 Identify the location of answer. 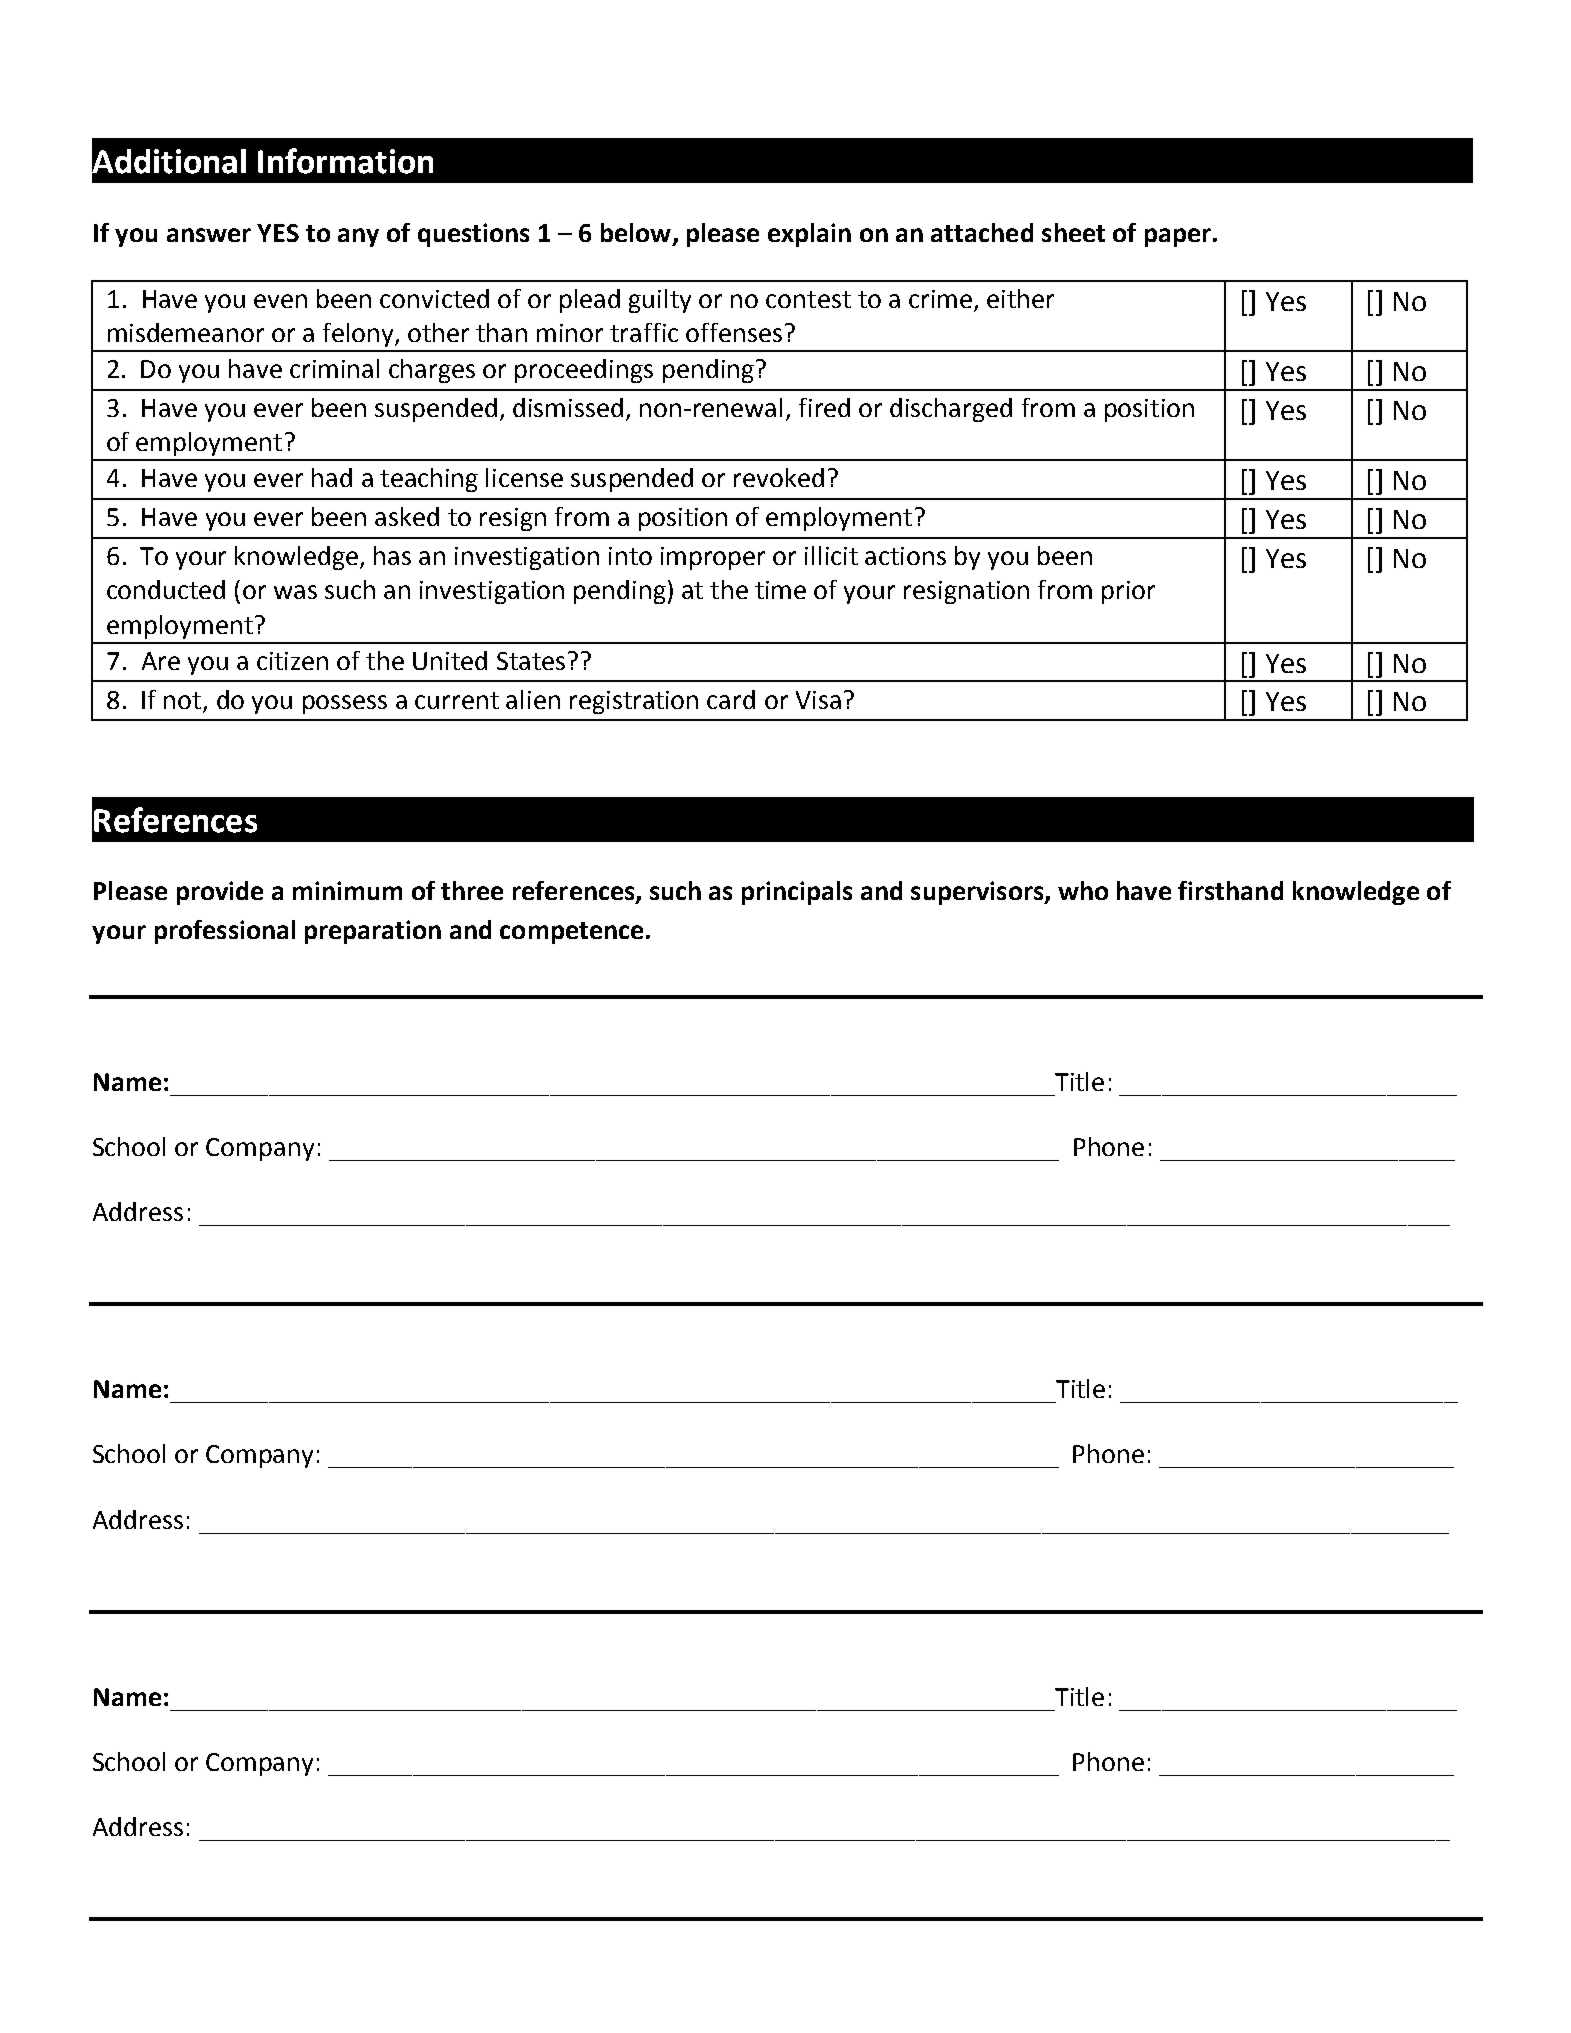
(209, 235).
